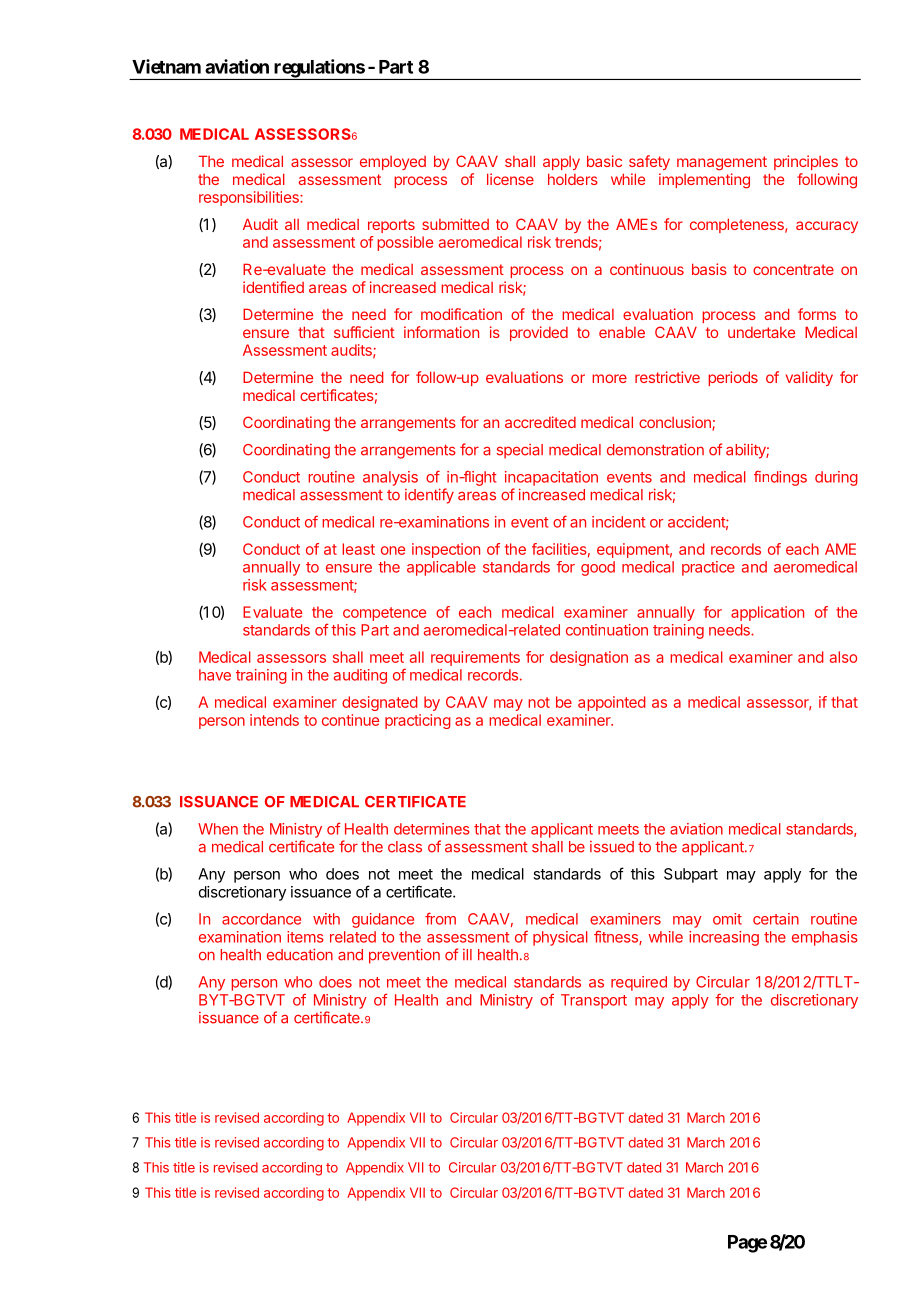 Image resolution: width=924 pixels, height=1308 pixels. Describe the element at coordinates (405, 847) in the screenshot. I see `class` at that location.
